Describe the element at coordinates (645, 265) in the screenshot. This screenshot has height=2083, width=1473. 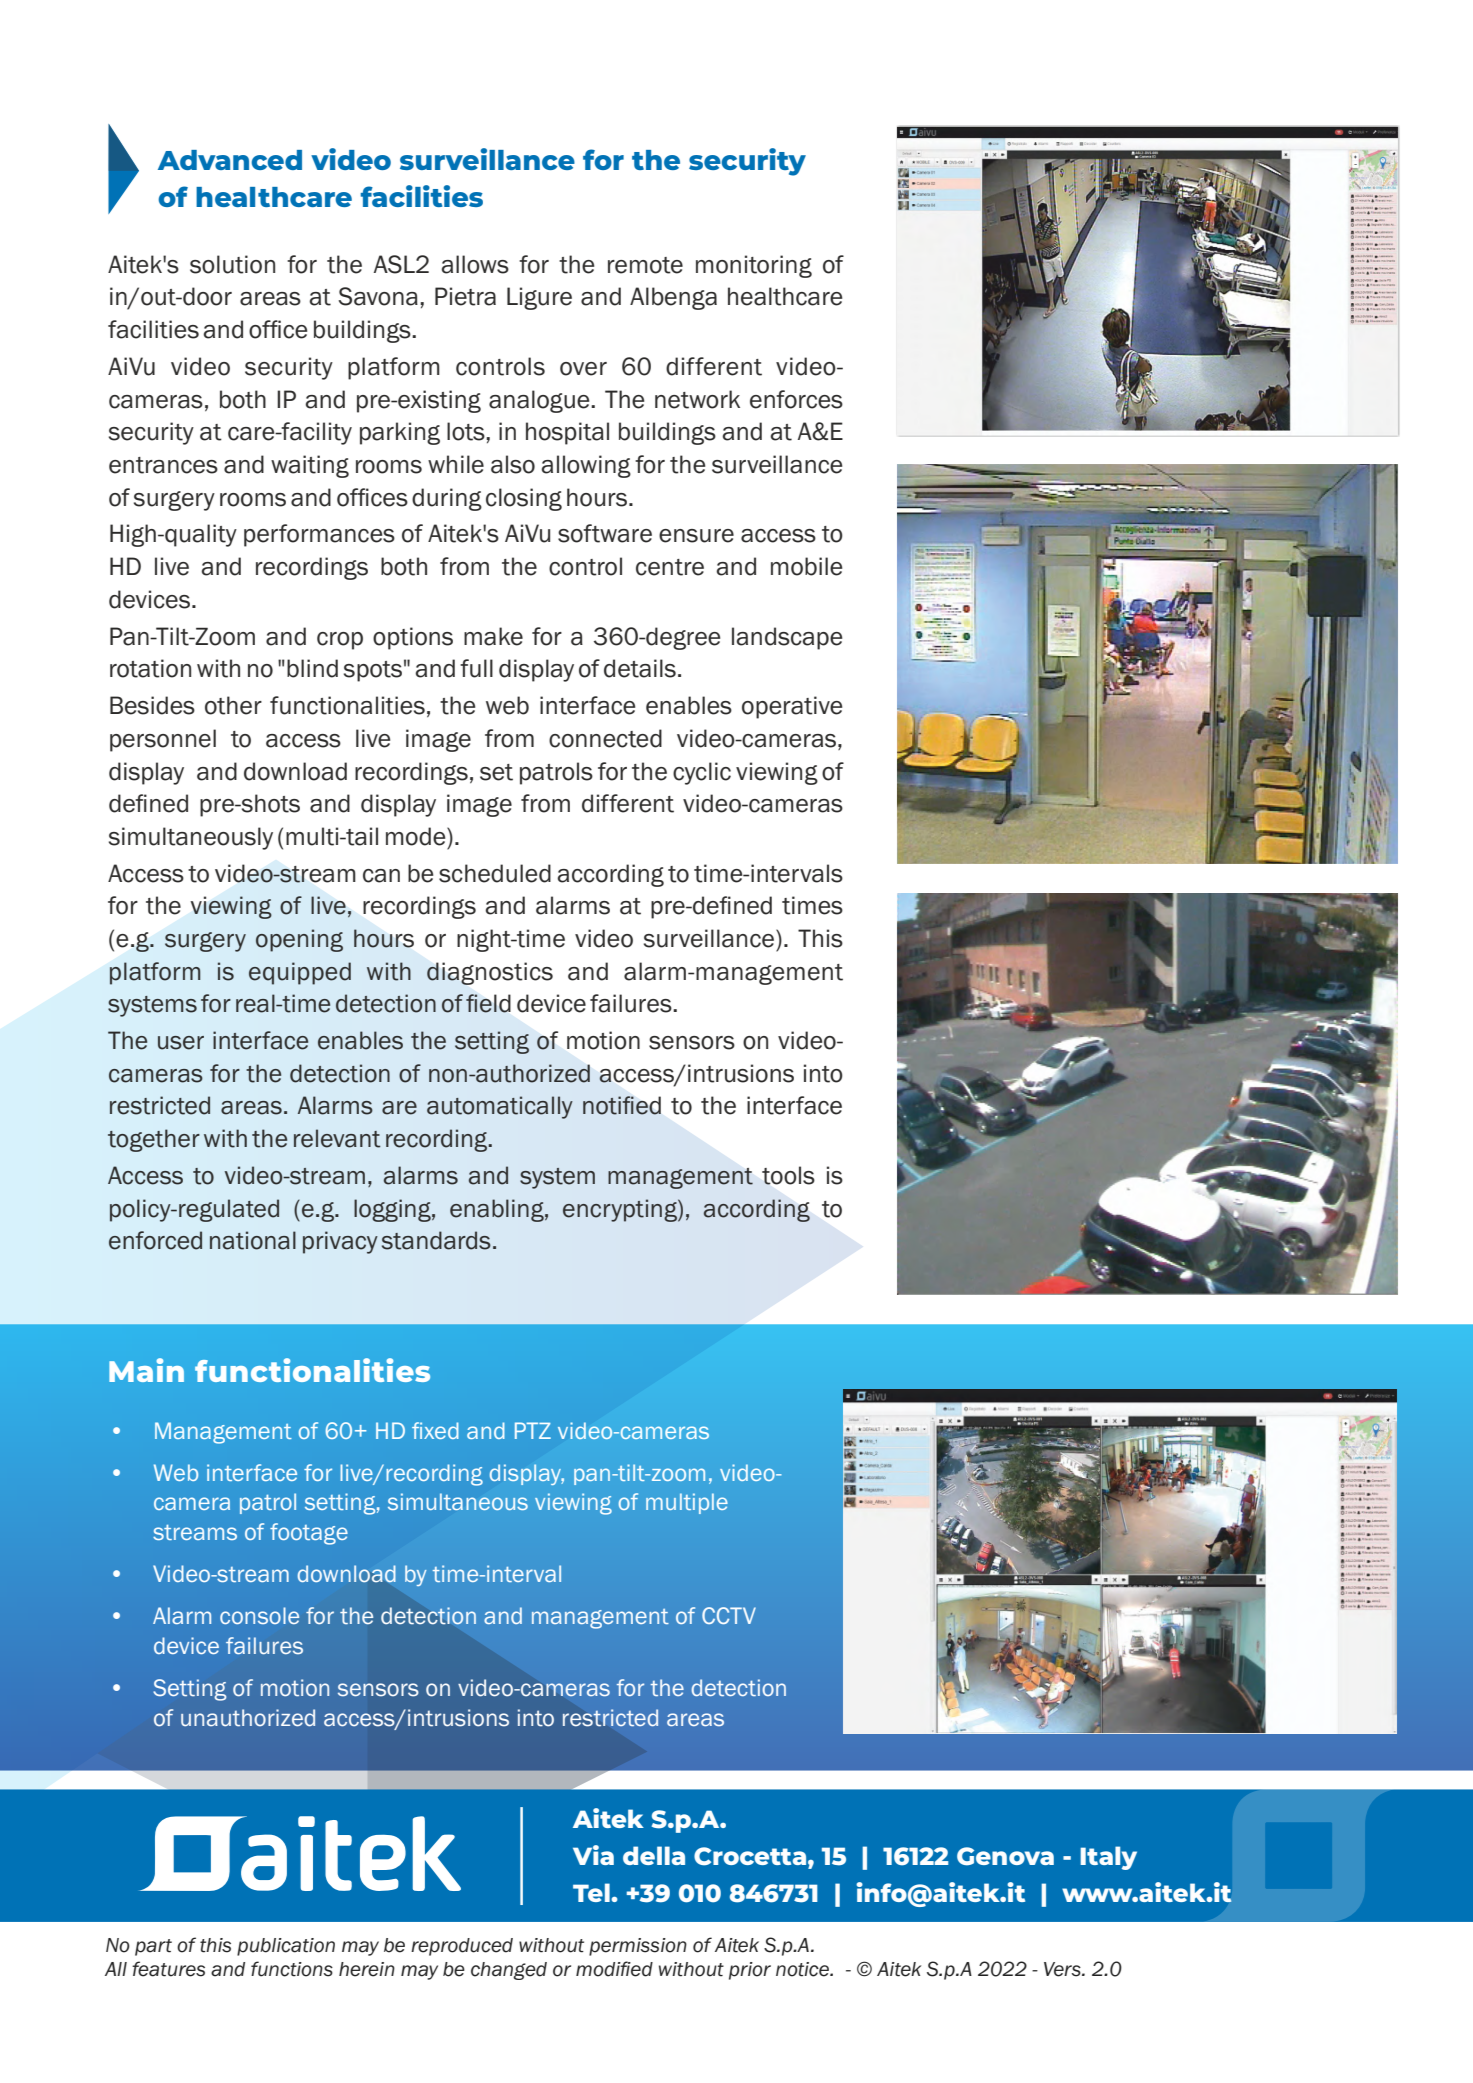
I see `remote` at that location.
